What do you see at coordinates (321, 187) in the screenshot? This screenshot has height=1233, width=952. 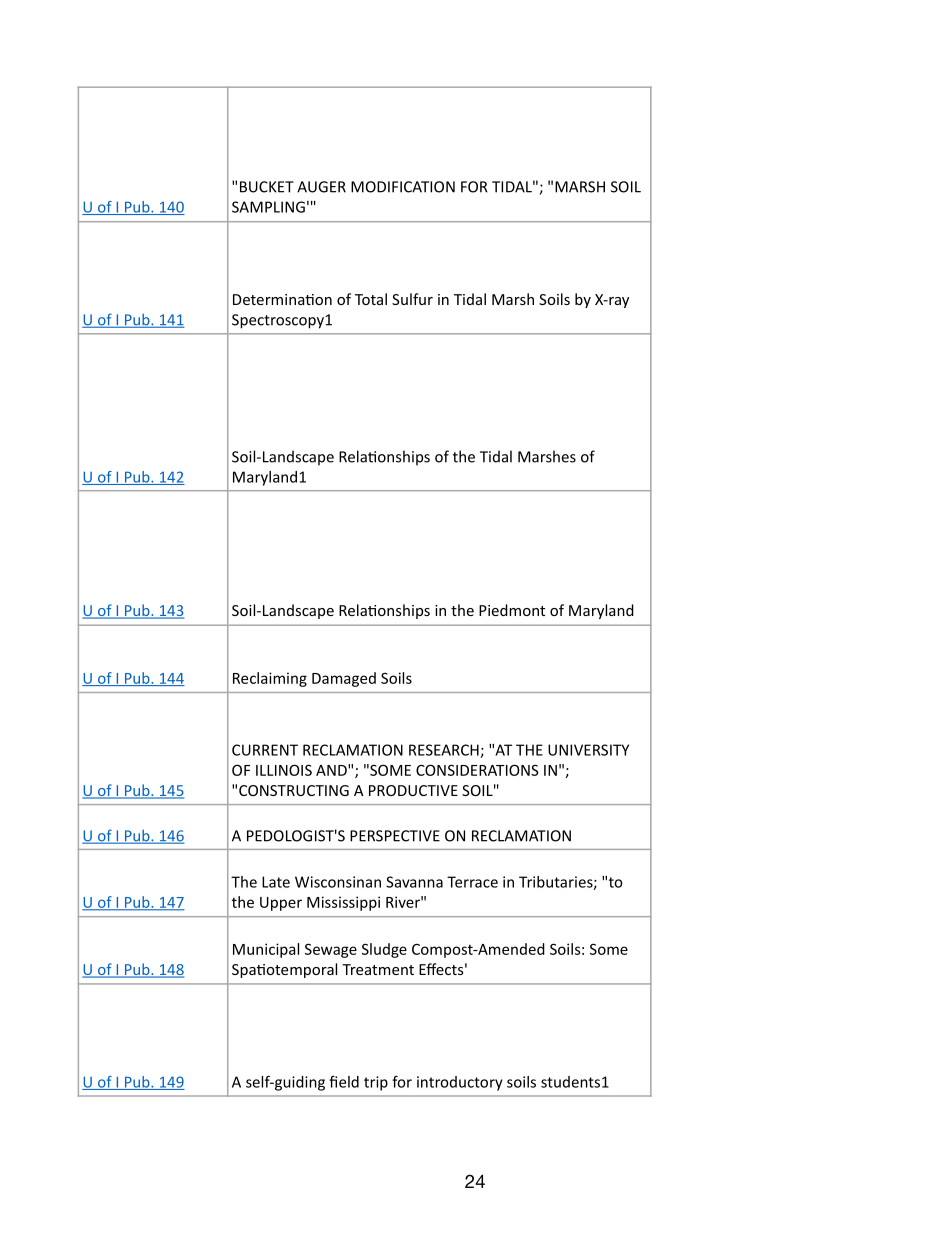 I see `AUGER` at bounding box center [321, 187].
